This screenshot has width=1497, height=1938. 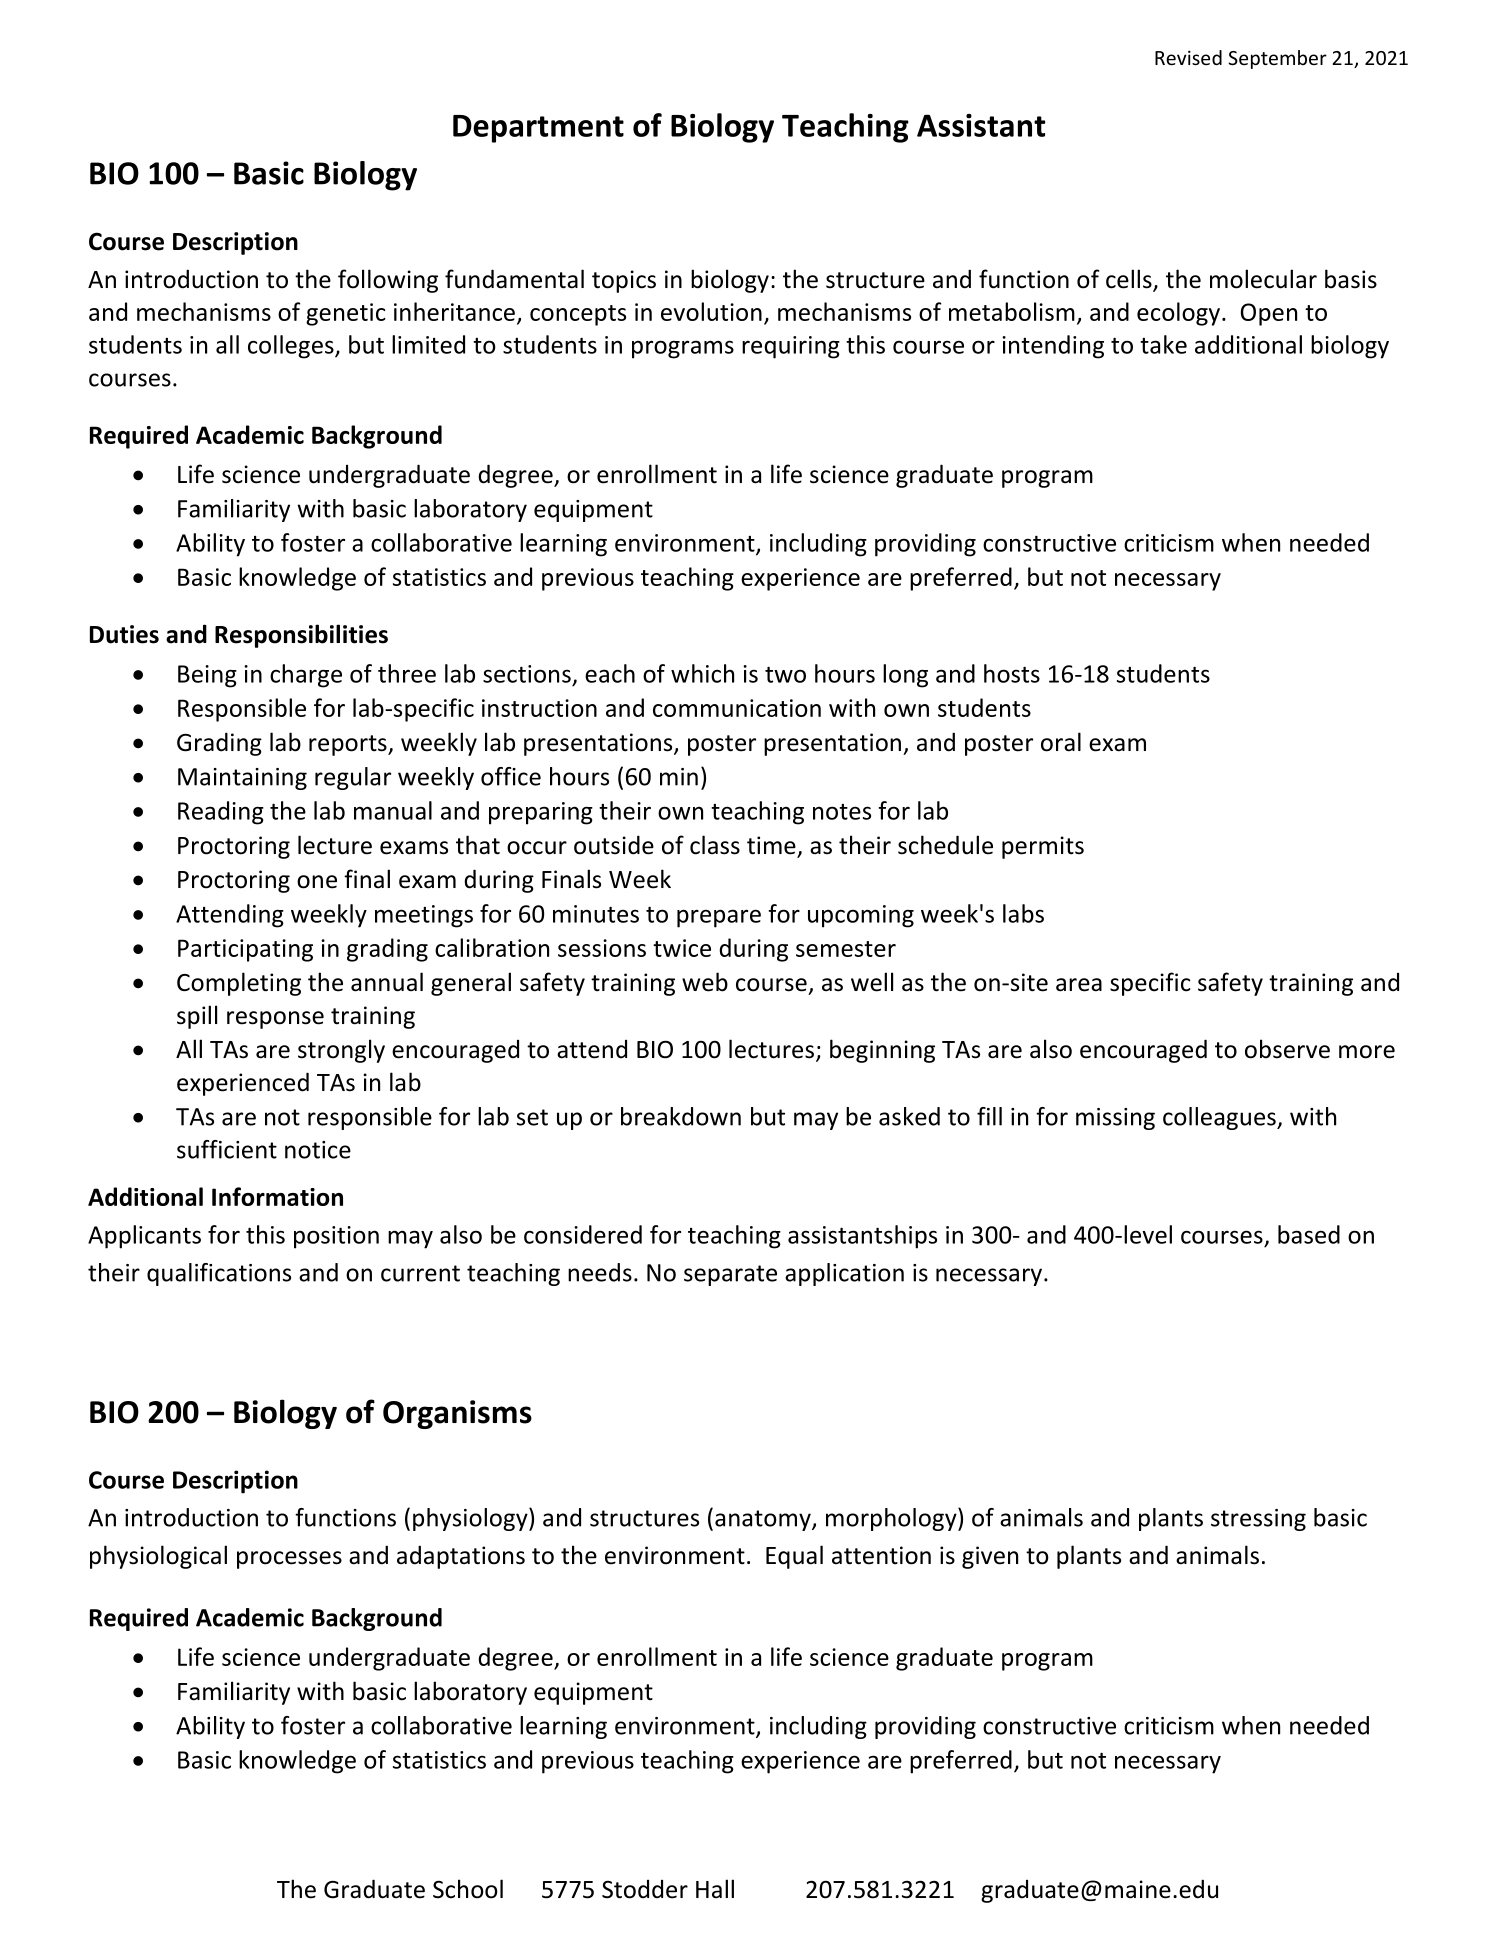 I want to click on oral, so click(x=1061, y=742).
